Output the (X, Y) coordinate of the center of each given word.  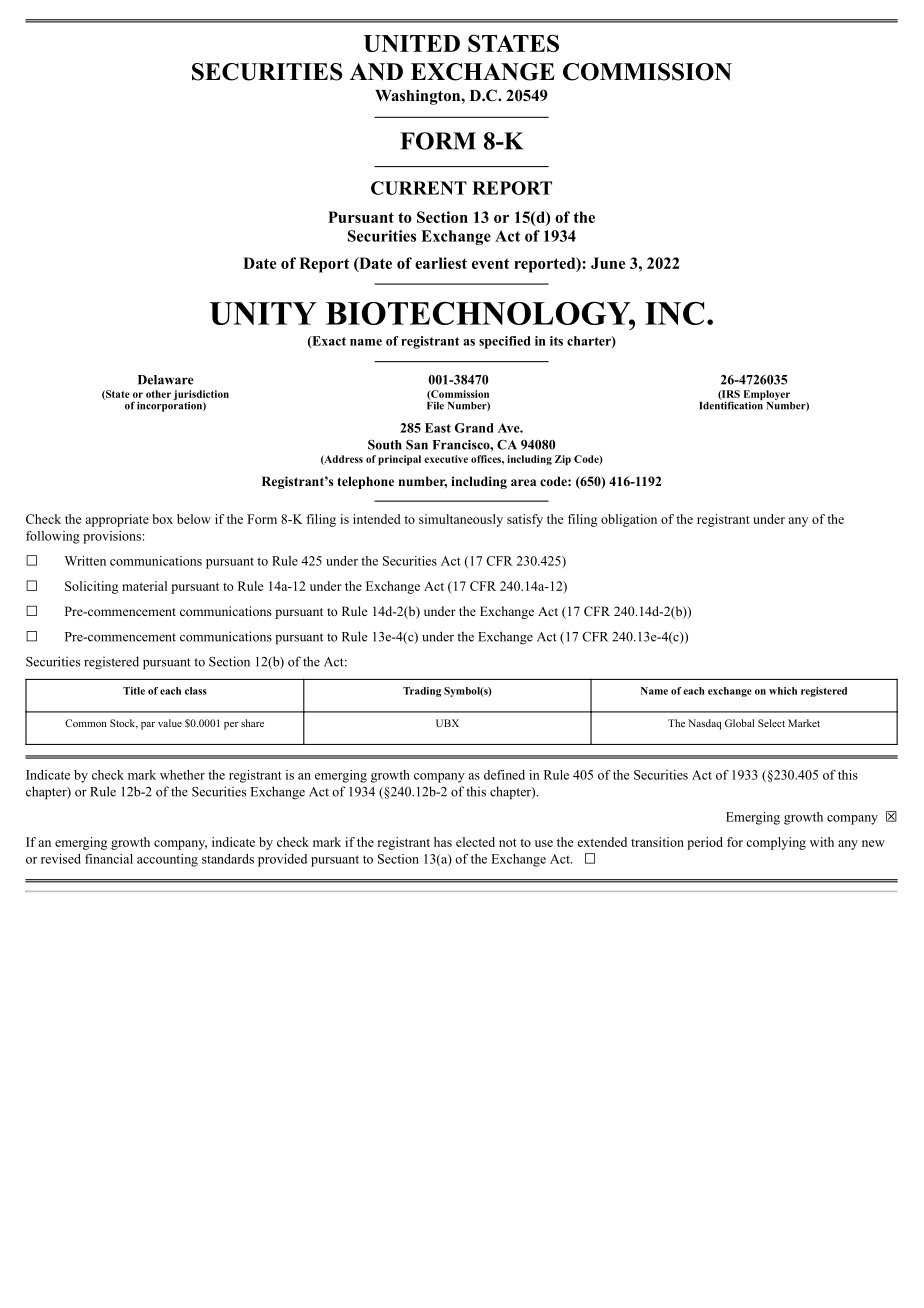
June (608, 263)
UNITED (412, 43)
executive (446, 459)
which (783, 691)
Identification (731, 404)
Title (134, 691)
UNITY (263, 313)
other (158, 394)
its (556, 341)
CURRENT (419, 188)
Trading (422, 692)
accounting (167, 860)
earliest (441, 263)
